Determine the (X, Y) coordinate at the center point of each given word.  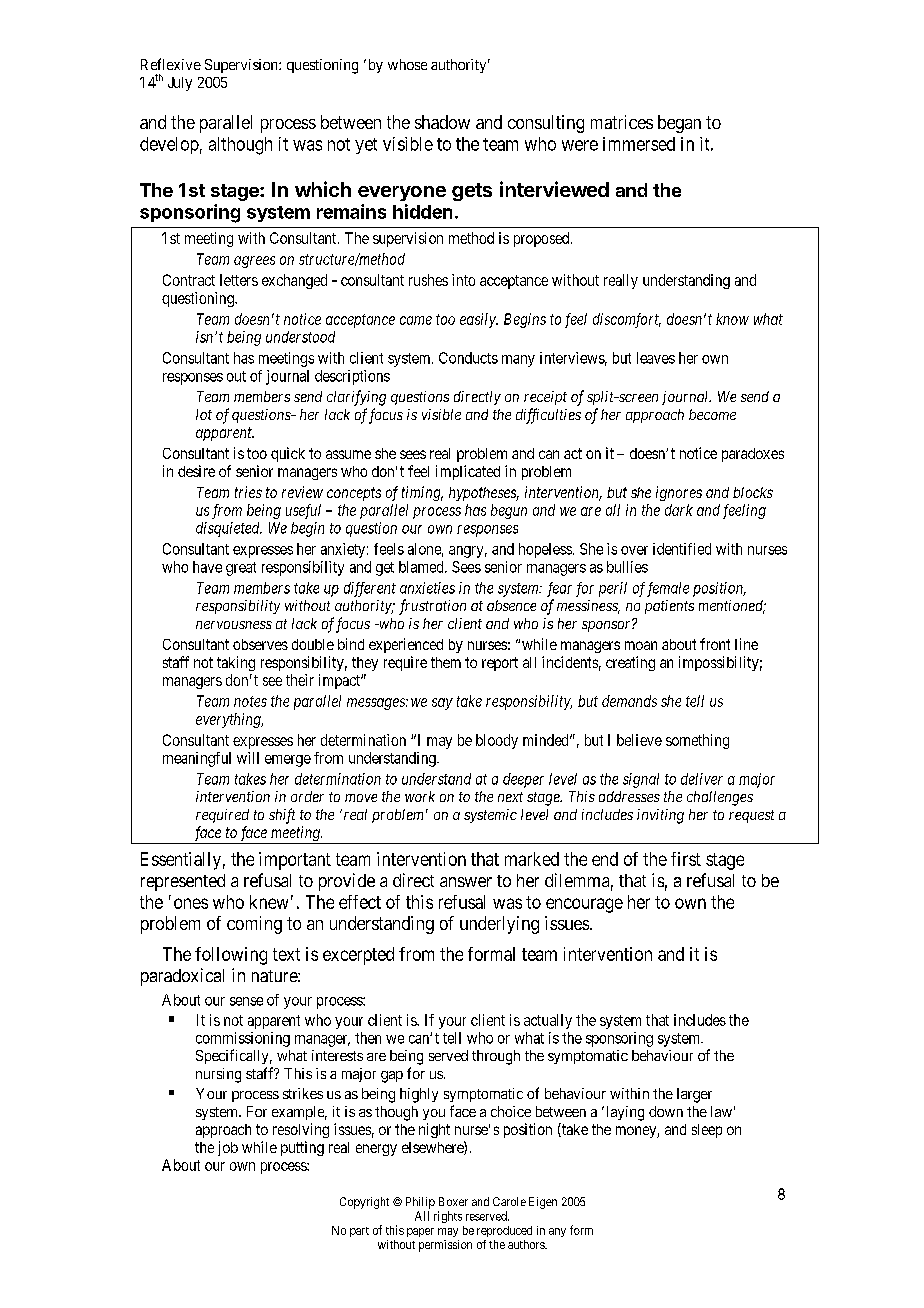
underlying (499, 925)
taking (236, 663)
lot (204, 414)
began (679, 124)
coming (254, 925)
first (686, 859)
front (715, 644)
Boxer (453, 1201)
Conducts (468, 358)
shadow (442, 122)
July (180, 84)
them (446, 662)
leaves (656, 358)
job (228, 1148)
